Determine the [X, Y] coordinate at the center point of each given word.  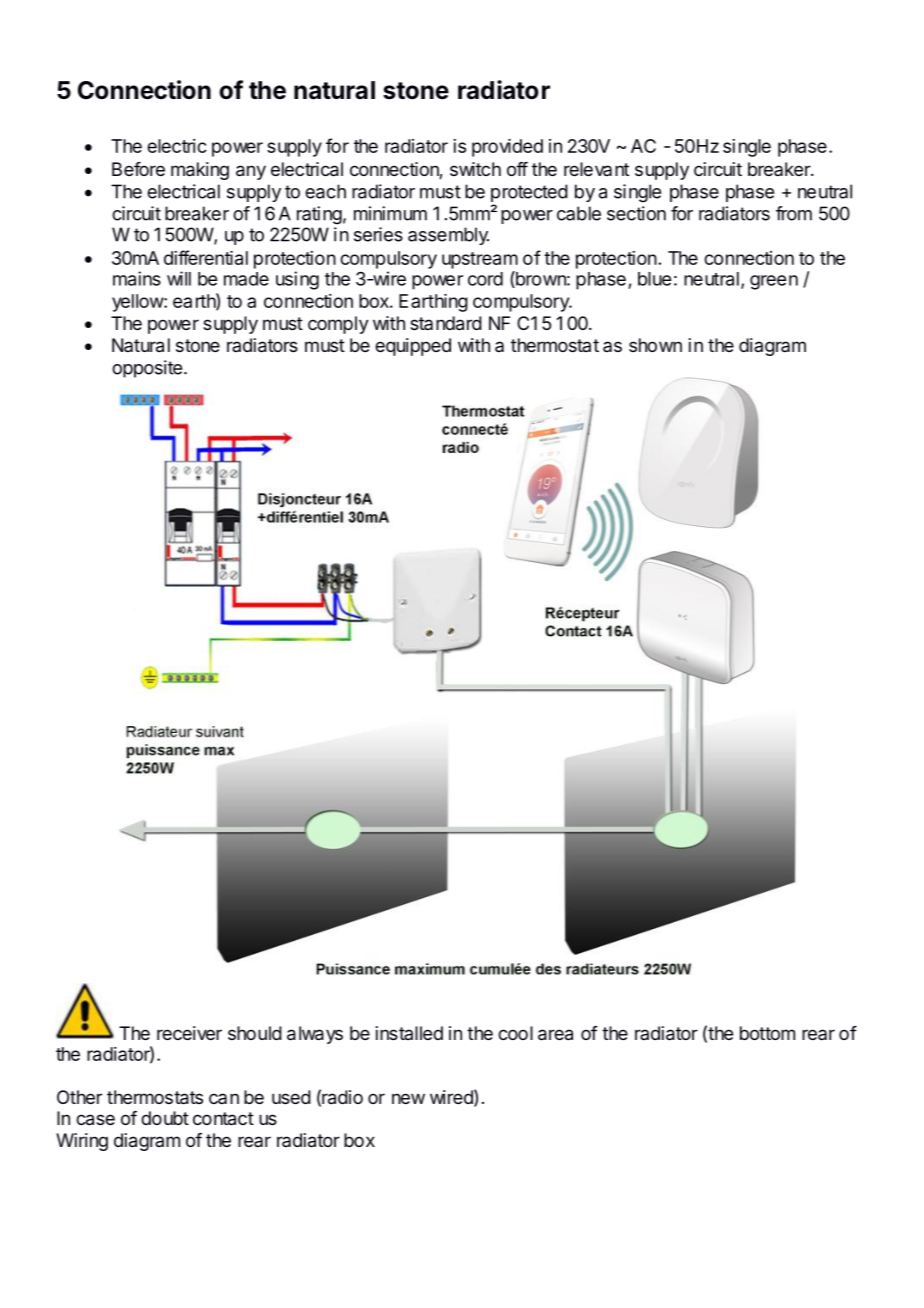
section [636, 213]
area [555, 1035]
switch [475, 169]
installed [409, 1033]
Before [138, 169]
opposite [147, 369]
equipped [413, 347]
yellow [138, 303]
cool [515, 1033]
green [774, 282]
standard [446, 323]
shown [655, 345]
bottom [767, 1033]
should [255, 1033]
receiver [189, 1033]
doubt [165, 1118]
